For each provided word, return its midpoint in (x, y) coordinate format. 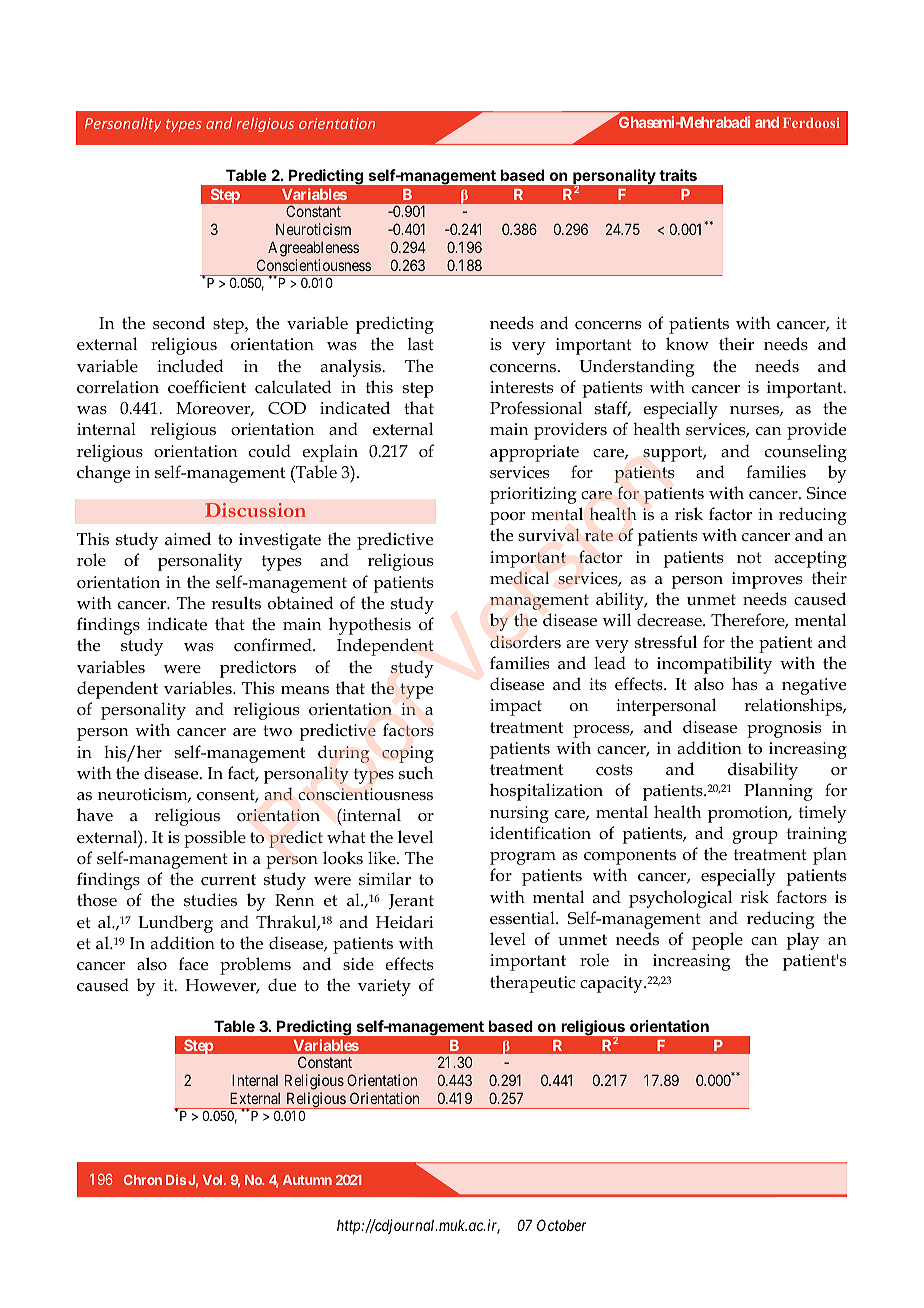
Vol (213, 1180)
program (523, 858)
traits (678, 175)
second (179, 323)
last (420, 343)
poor (507, 518)
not (749, 557)
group (755, 837)
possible (215, 839)
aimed (188, 539)
